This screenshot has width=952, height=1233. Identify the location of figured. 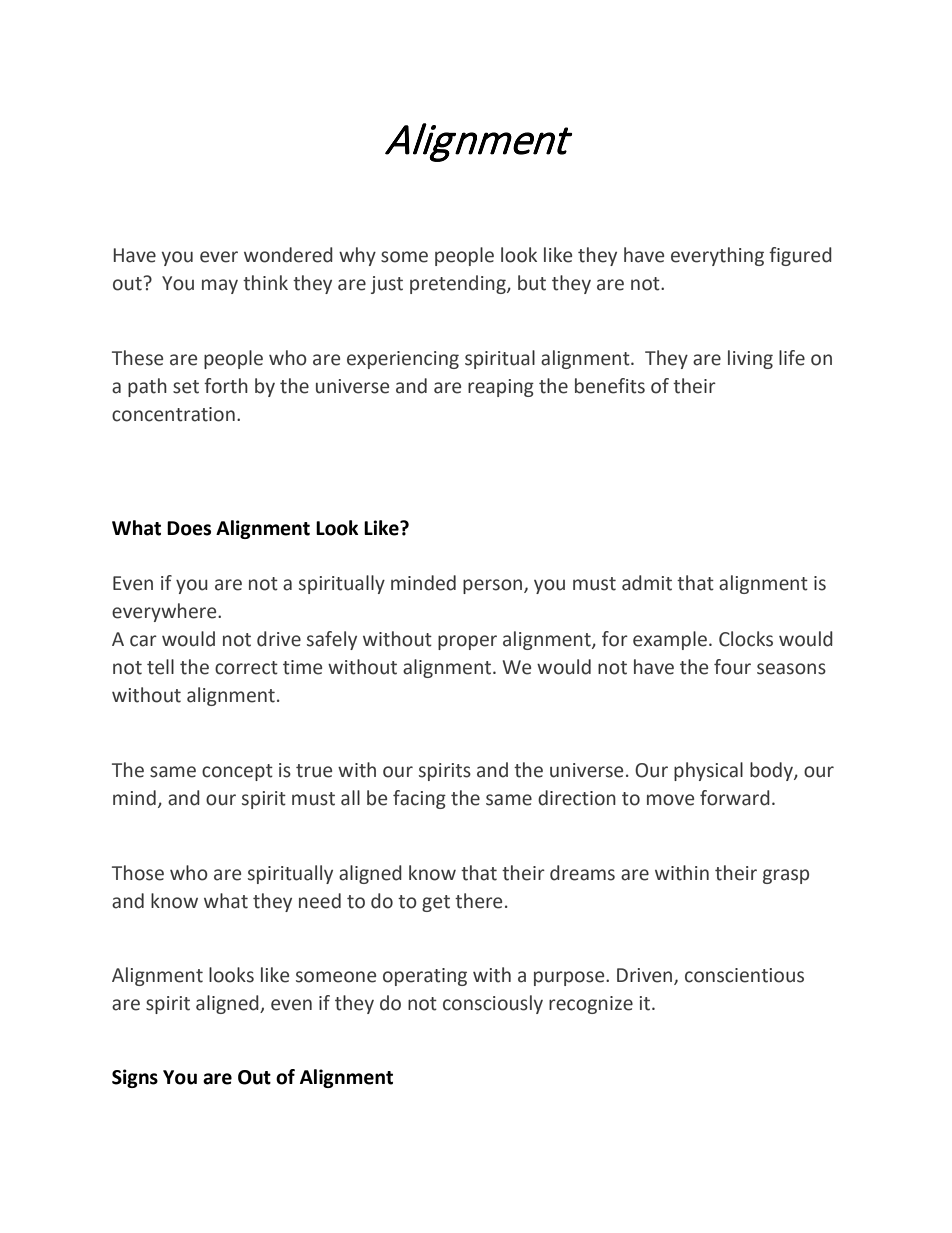
(800, 256).
